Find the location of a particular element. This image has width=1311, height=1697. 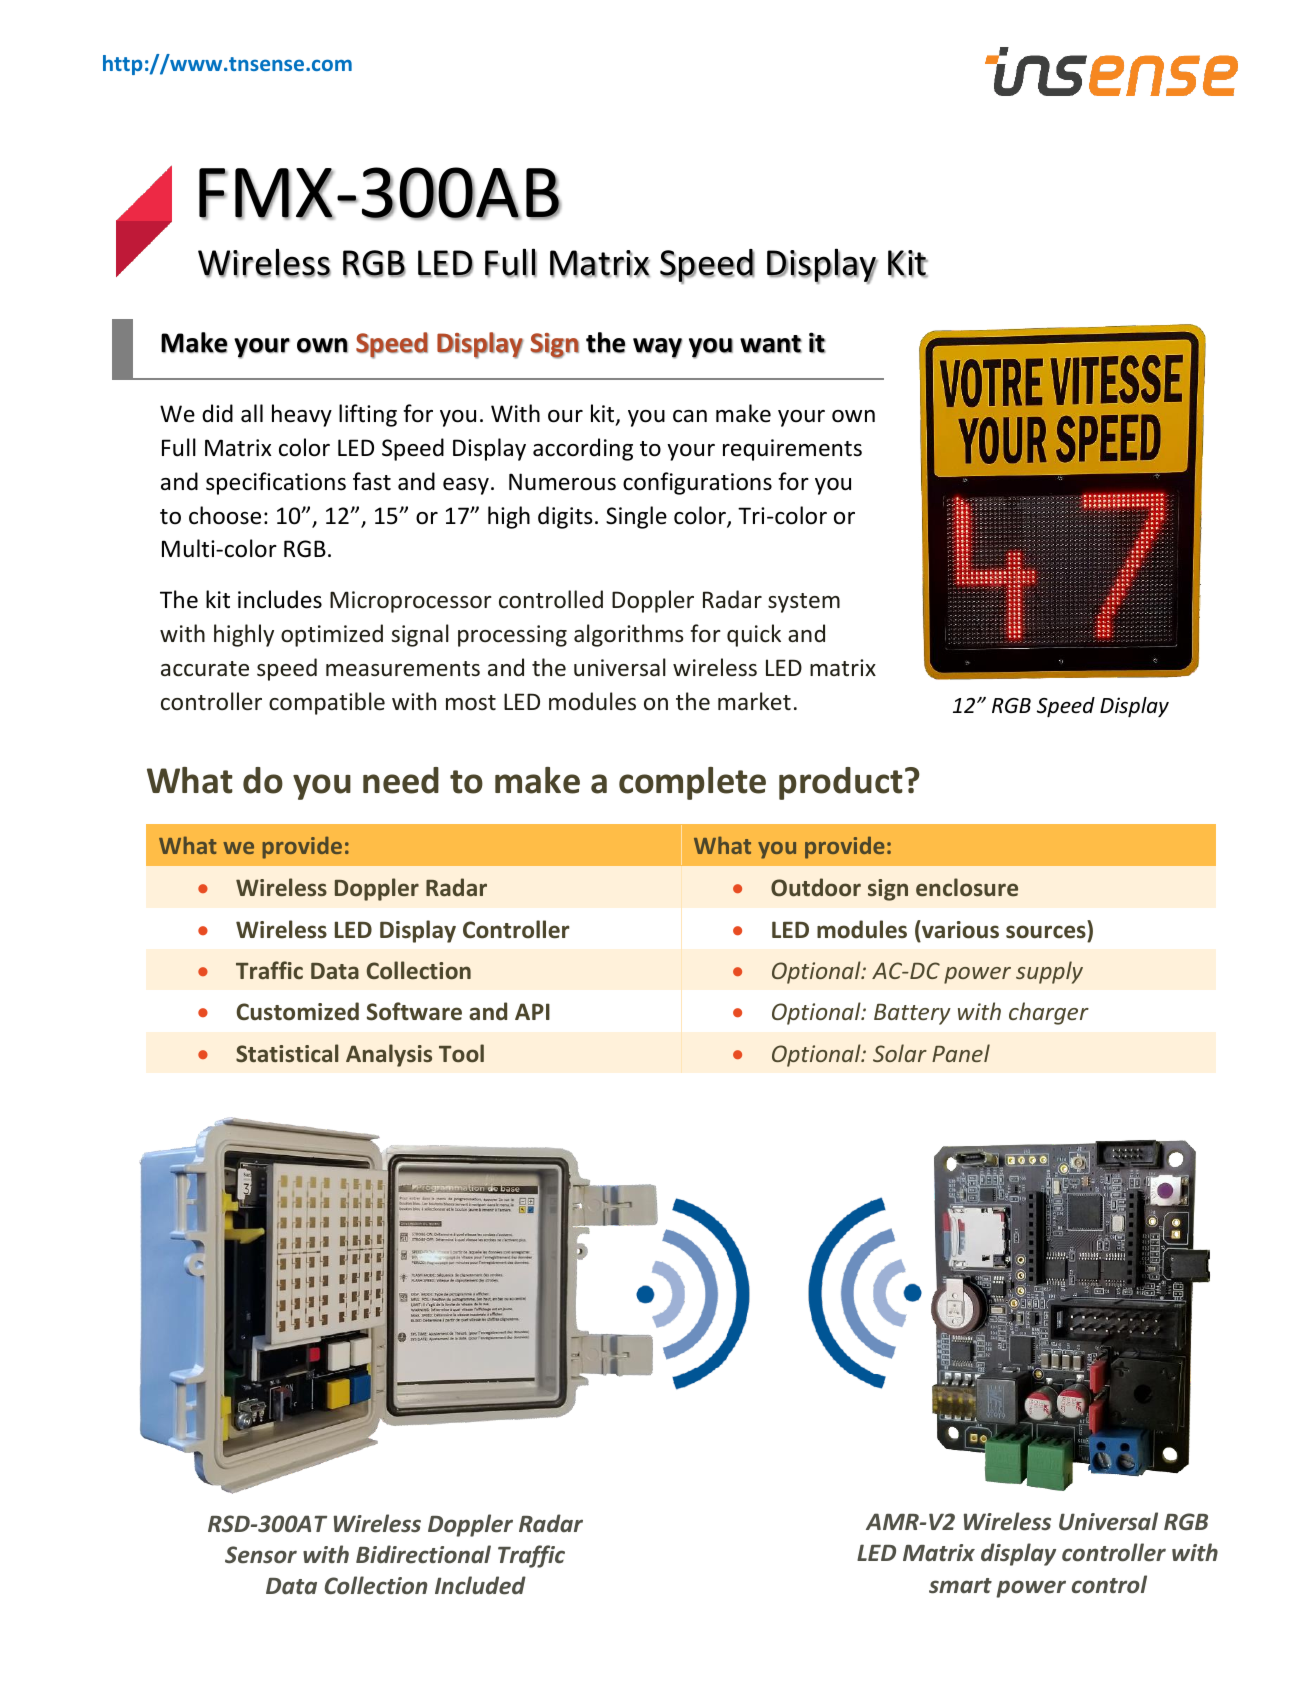

smart is located at coordinates (960, 1586).
